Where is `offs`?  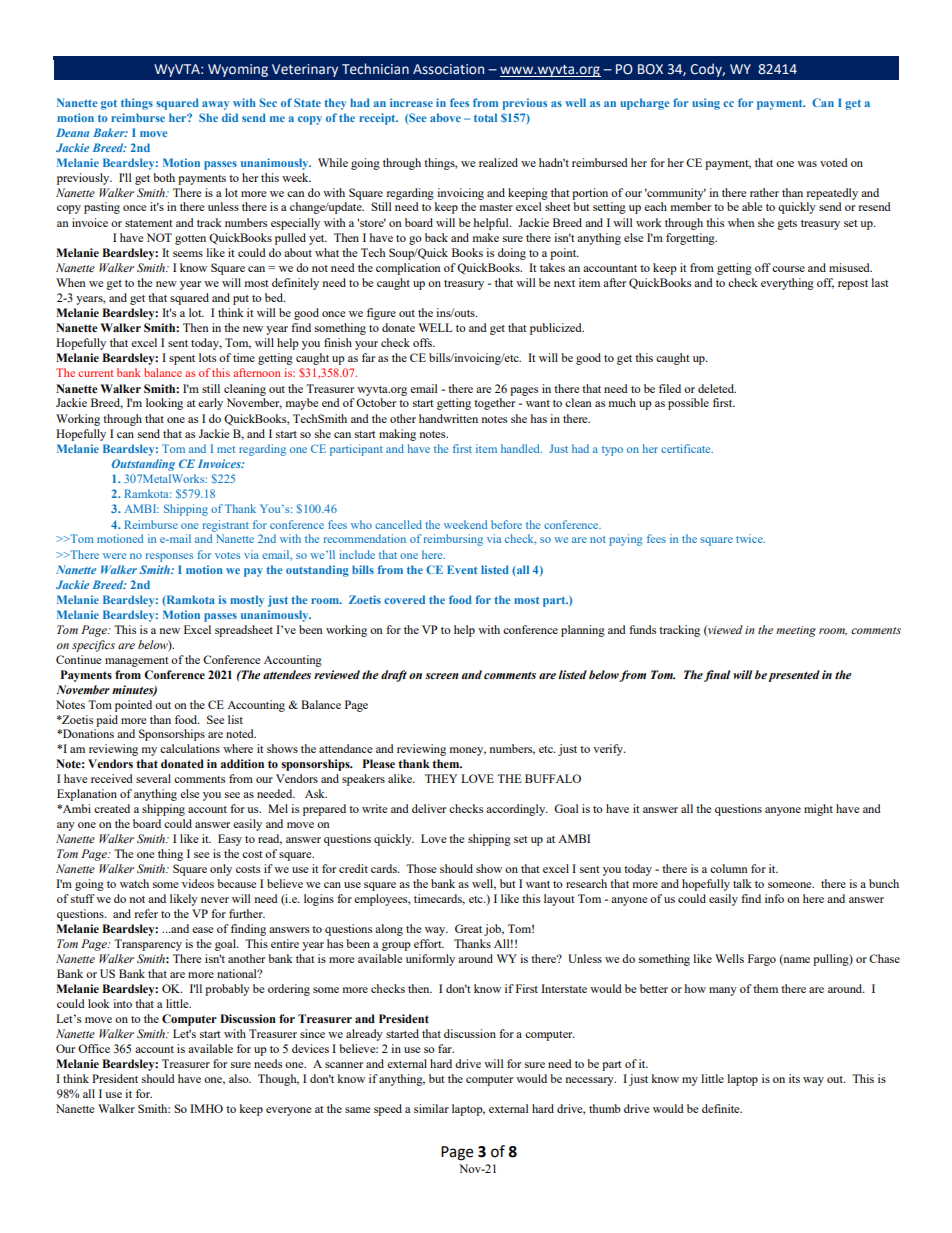 offs is located at coordinates (423, 342).
